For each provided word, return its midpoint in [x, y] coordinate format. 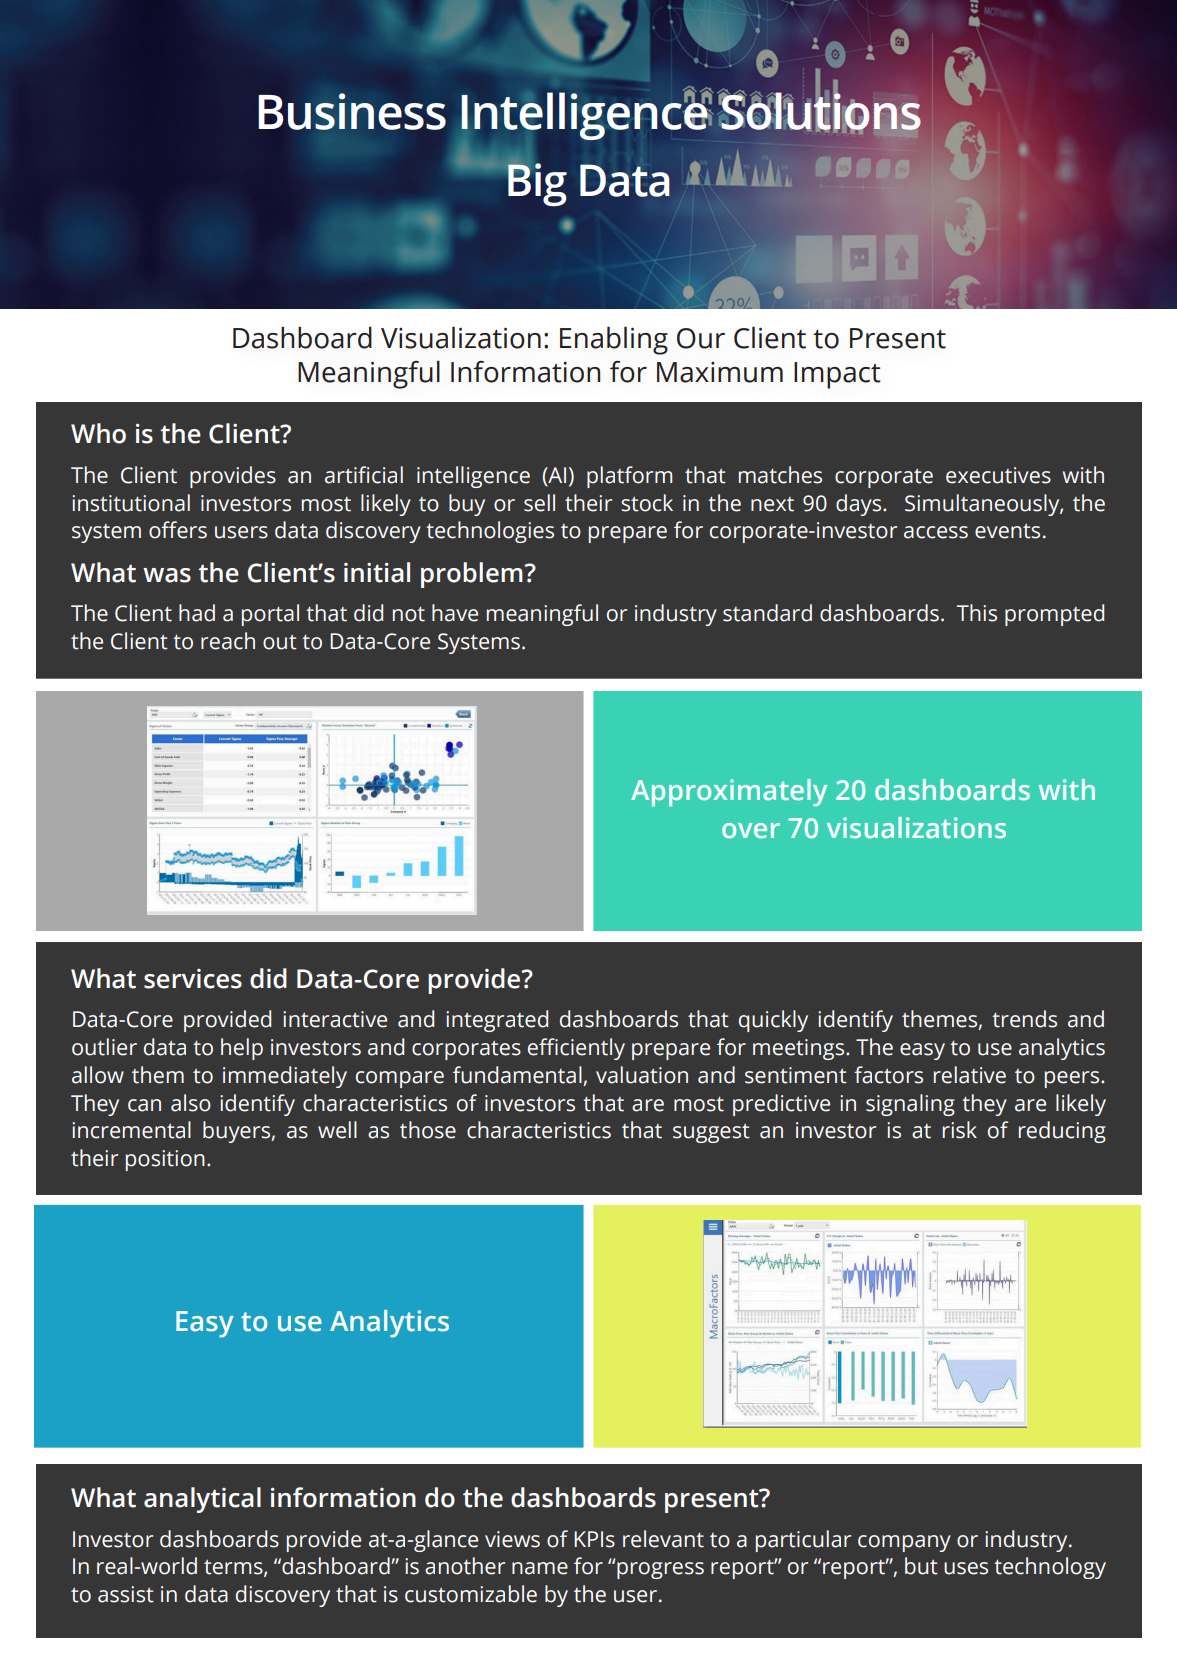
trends [1024, 1019]
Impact [837, 375]
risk [960, 1130]
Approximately [729, 793]
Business [352, 111]
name [540, 1568]
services [193, 979]
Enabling [614, 340]
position [165, 1160]
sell [539, 503]
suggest [711, 1133]
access [936, 532]
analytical [202, 1500]
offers [178, 530]
